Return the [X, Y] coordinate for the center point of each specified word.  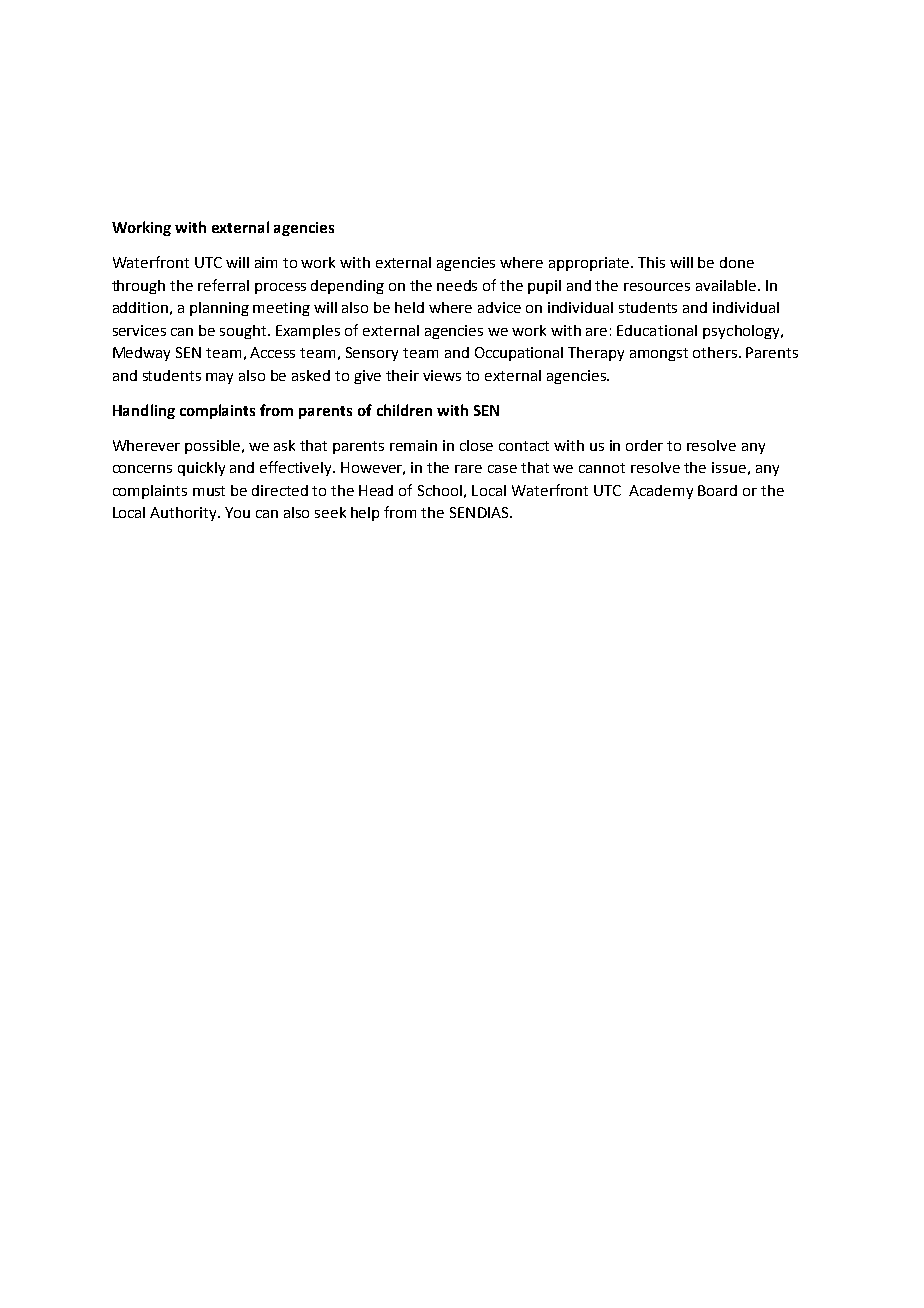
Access [272, 352]
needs [457, 285]
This [651, 262]
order [644, 445]
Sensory [372, 354]
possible [214, 447]
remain [413, 445]
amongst [659, 354]
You [237, 512]
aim [266, 262]
